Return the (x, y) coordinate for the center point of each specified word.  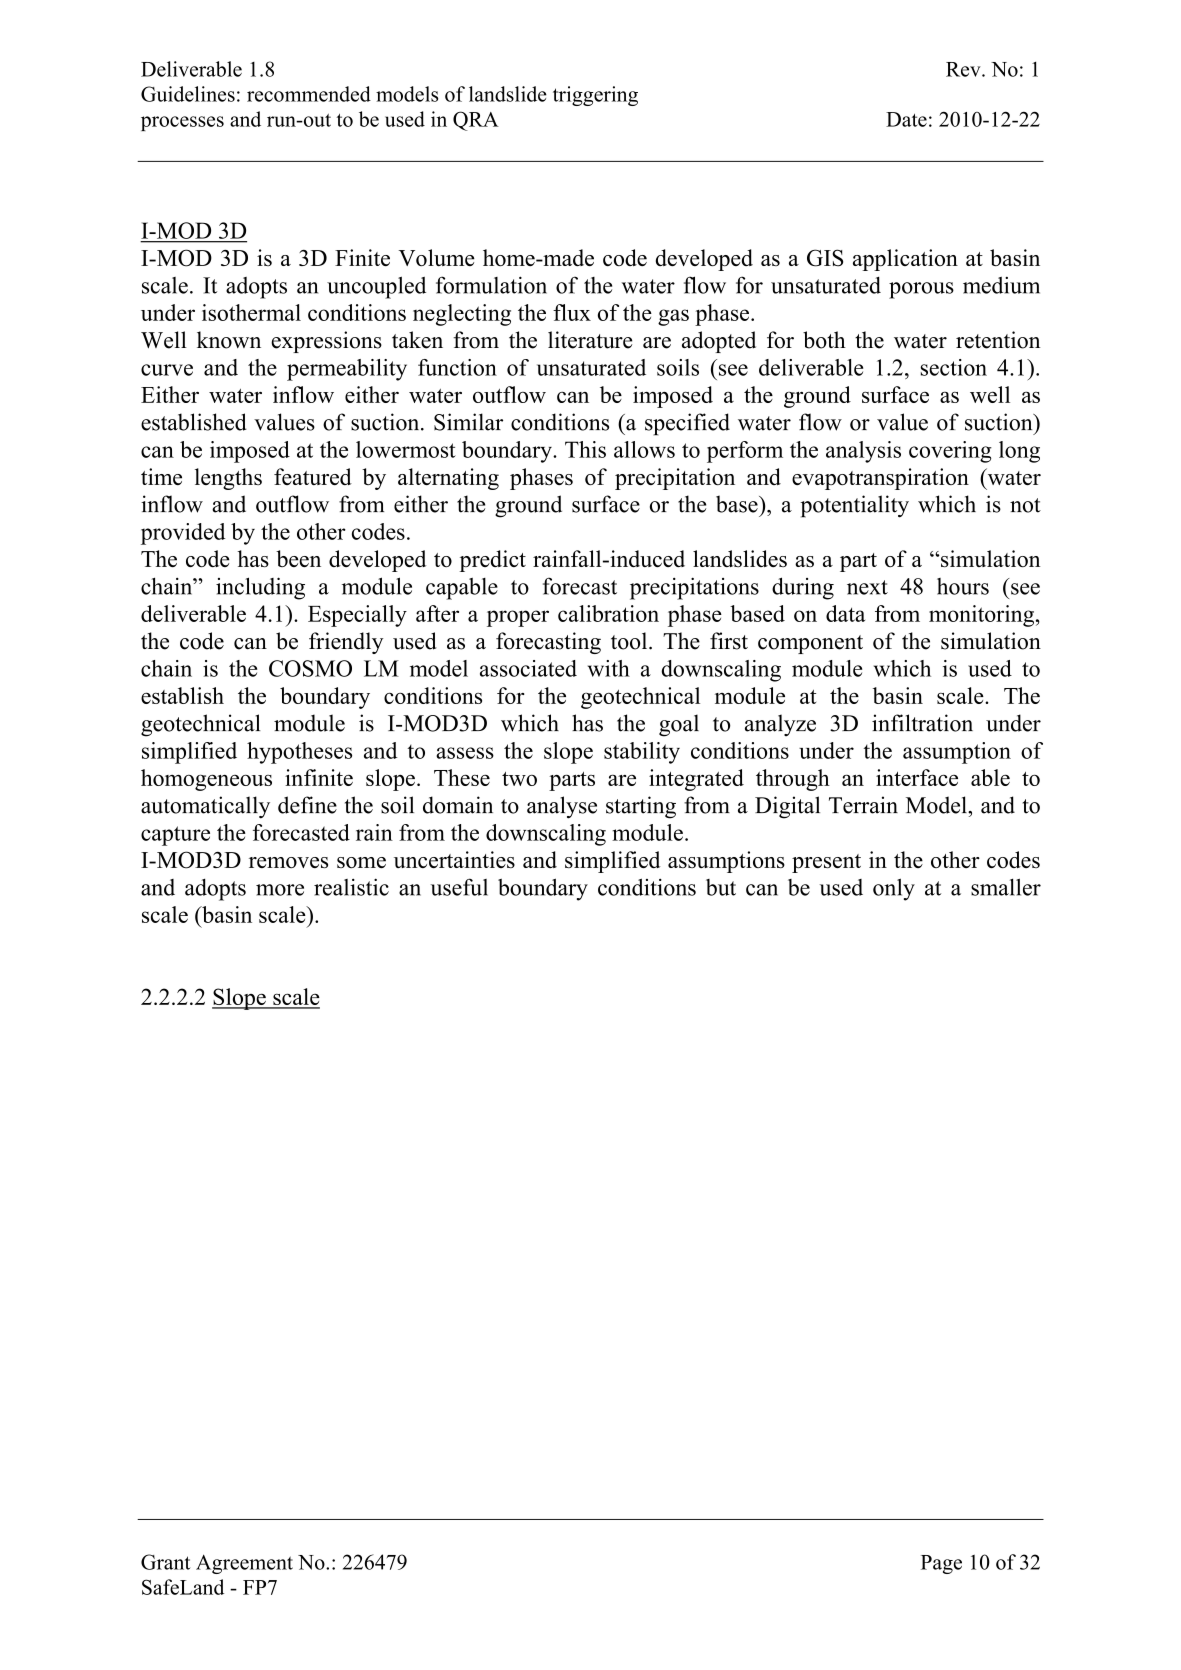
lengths (228, 479)
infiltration (922, 723)
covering (950, 452)
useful (459, 887)
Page (941, 1564)
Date (906, 119)
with (609, 668)
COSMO (310, 668)
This (585, 449)
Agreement (244, 1564)
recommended (309, 94)
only (894, 889)
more (280, 890)
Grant (165, 1562)
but (721, 887)
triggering (595, 96)
